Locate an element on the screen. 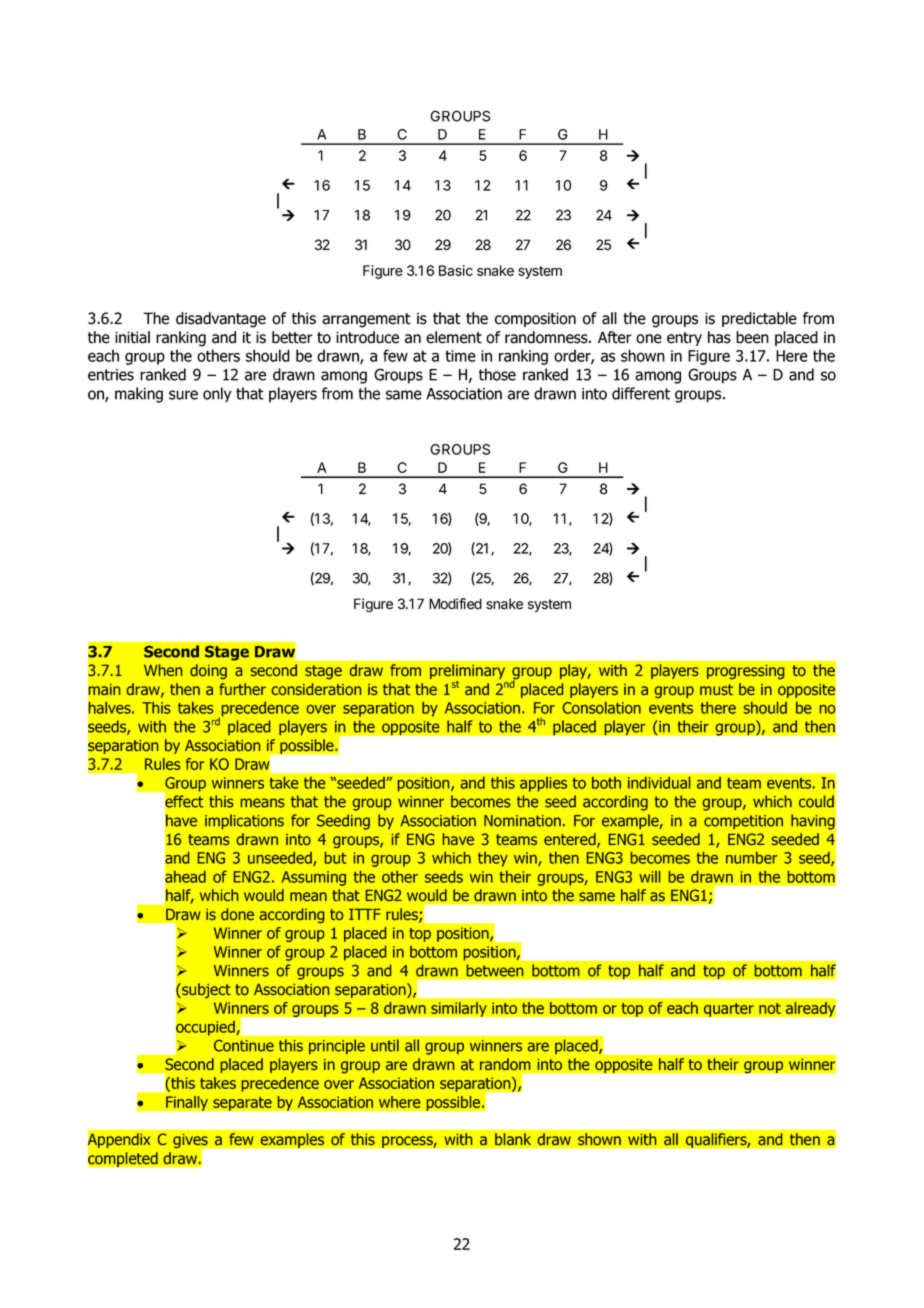 The width and height of the screenshot is (924, 1308). separate is located at coordinates (242, 1103).
